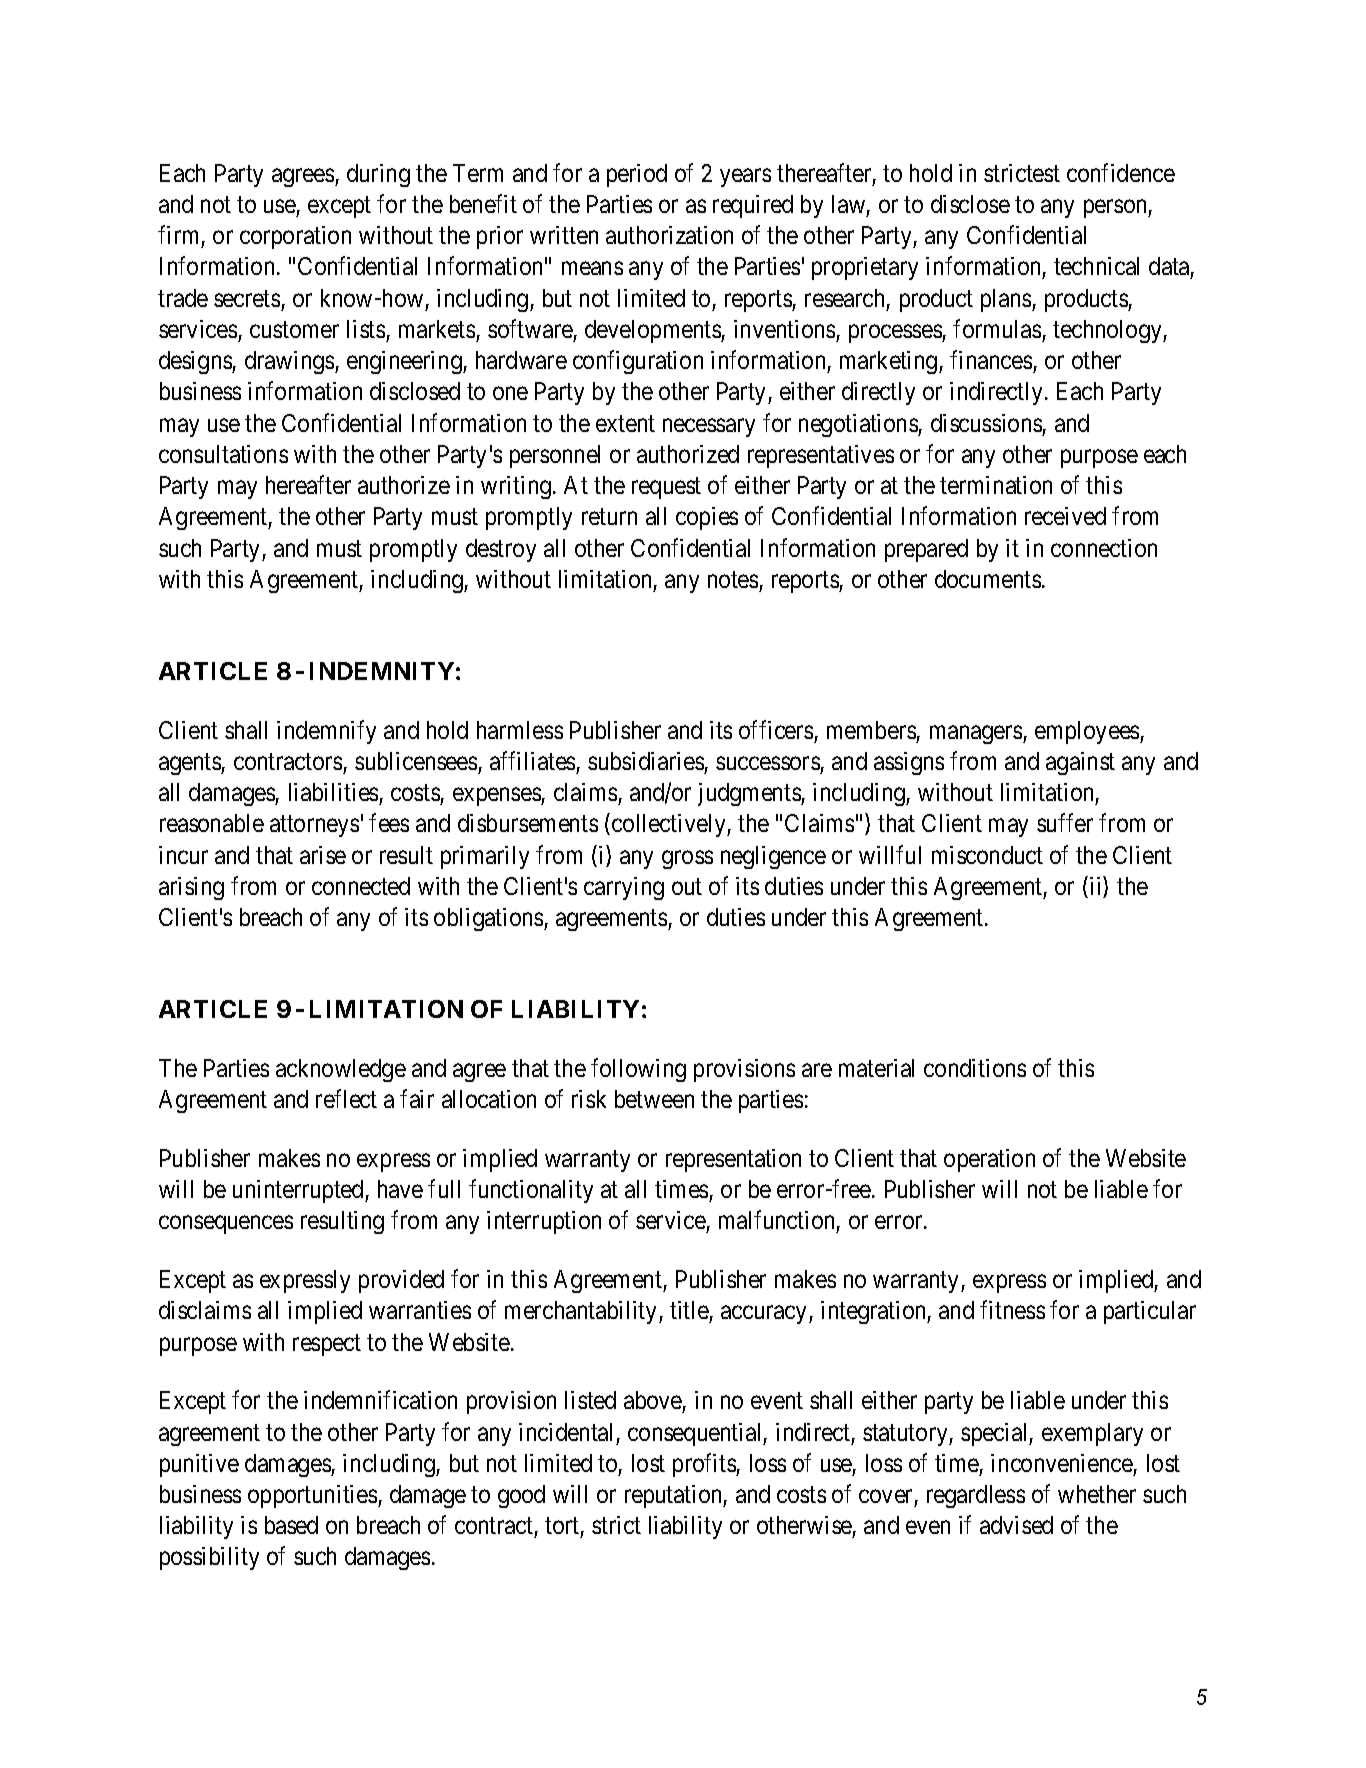 The image size is (1366, 1768). What do you see at coordinates (669, 235) in the screenshot?
I see `authorization` at bounding box center [669, 235].
